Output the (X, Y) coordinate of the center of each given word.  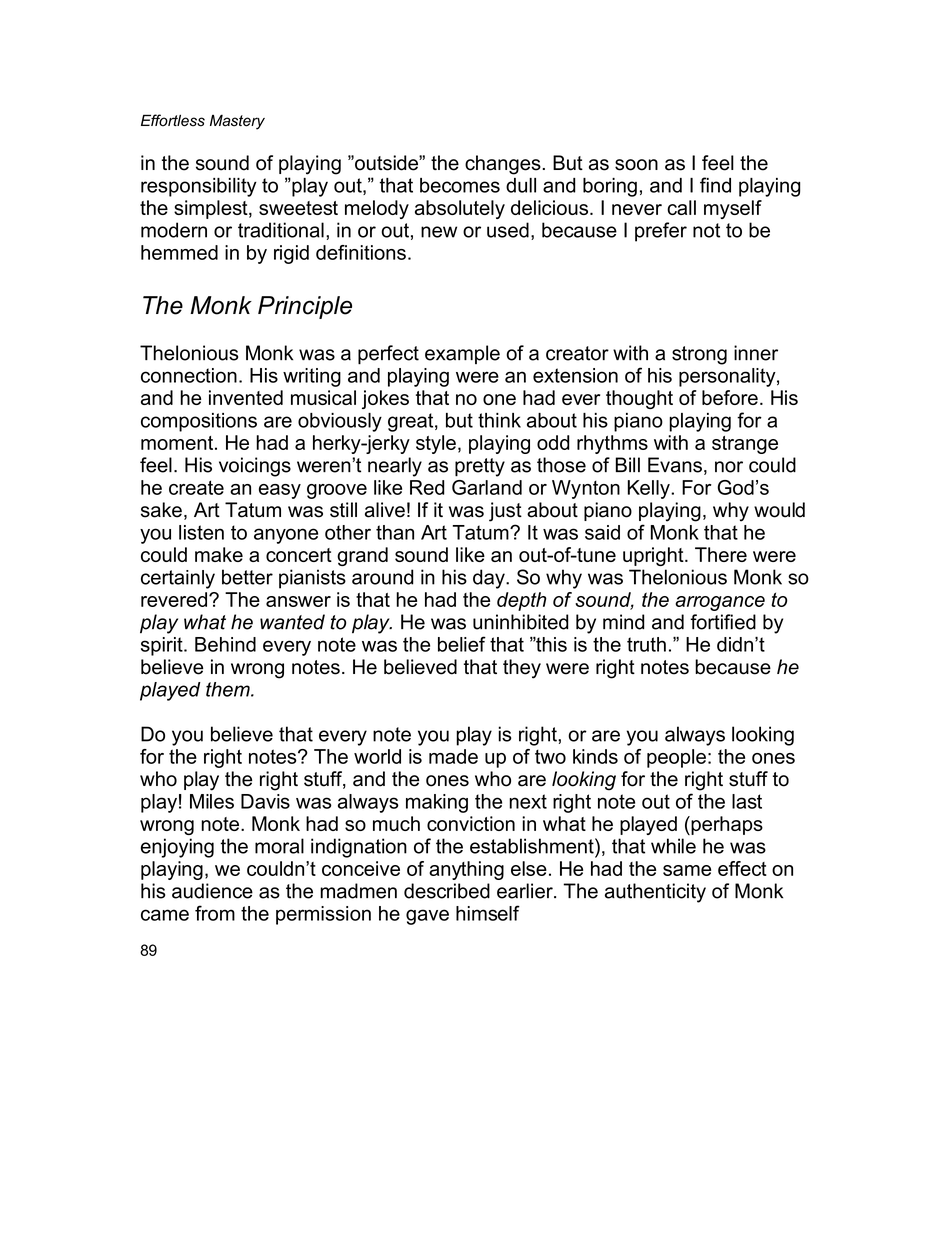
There (721, 554)
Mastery (237, 122)
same (687, 870)
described (447, 891)
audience (212, 891)
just (505, 512)
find (715, 185)
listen (201, 532)
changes (503, 165)
